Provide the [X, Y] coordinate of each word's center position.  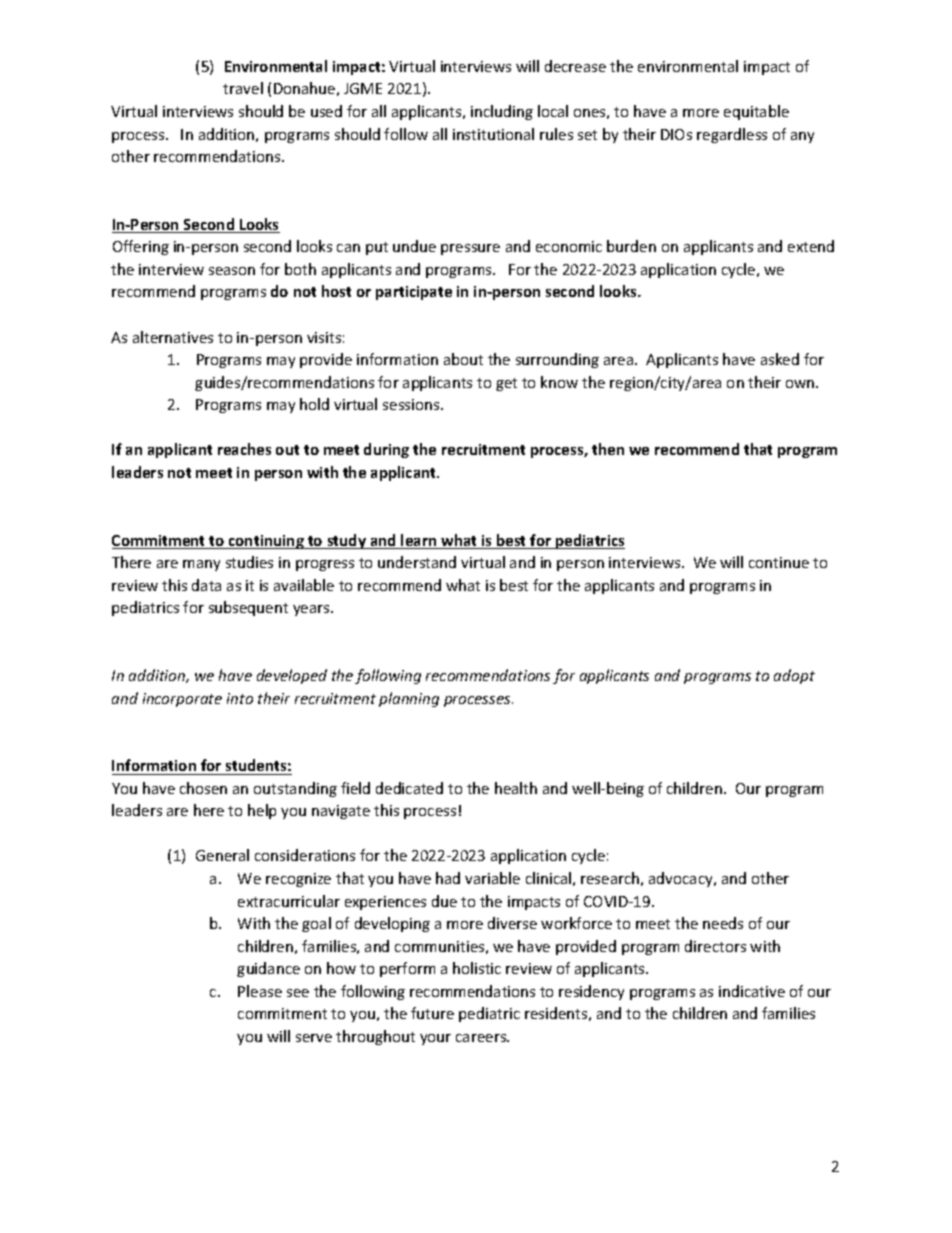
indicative [752, 991]
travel [243, 88]
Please [260, 991]
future [432, 1013]
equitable [756, 112]
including [502, 112]
